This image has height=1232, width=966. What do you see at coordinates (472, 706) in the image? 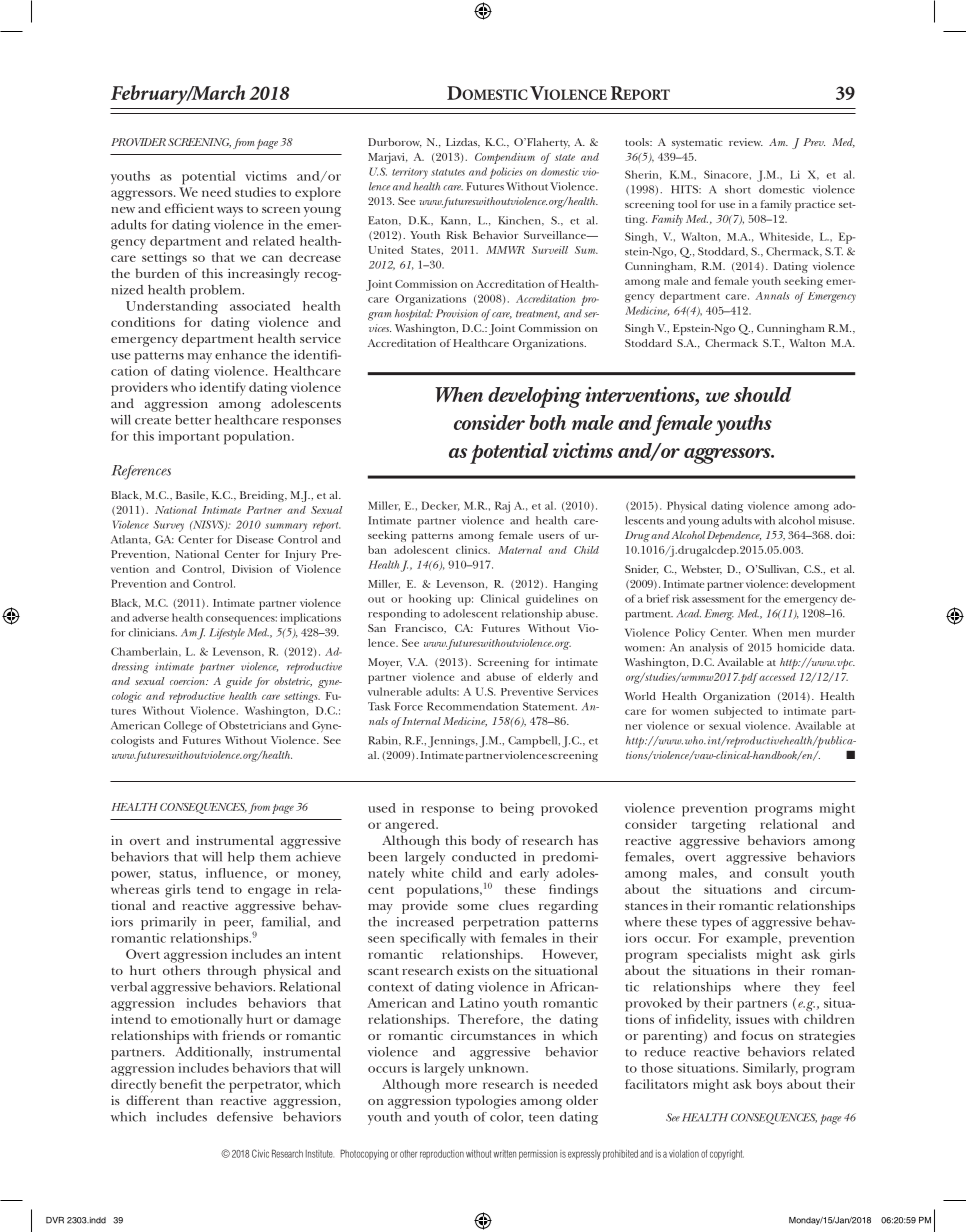
I see `Recommendation` at bounding box center [472, 706].
